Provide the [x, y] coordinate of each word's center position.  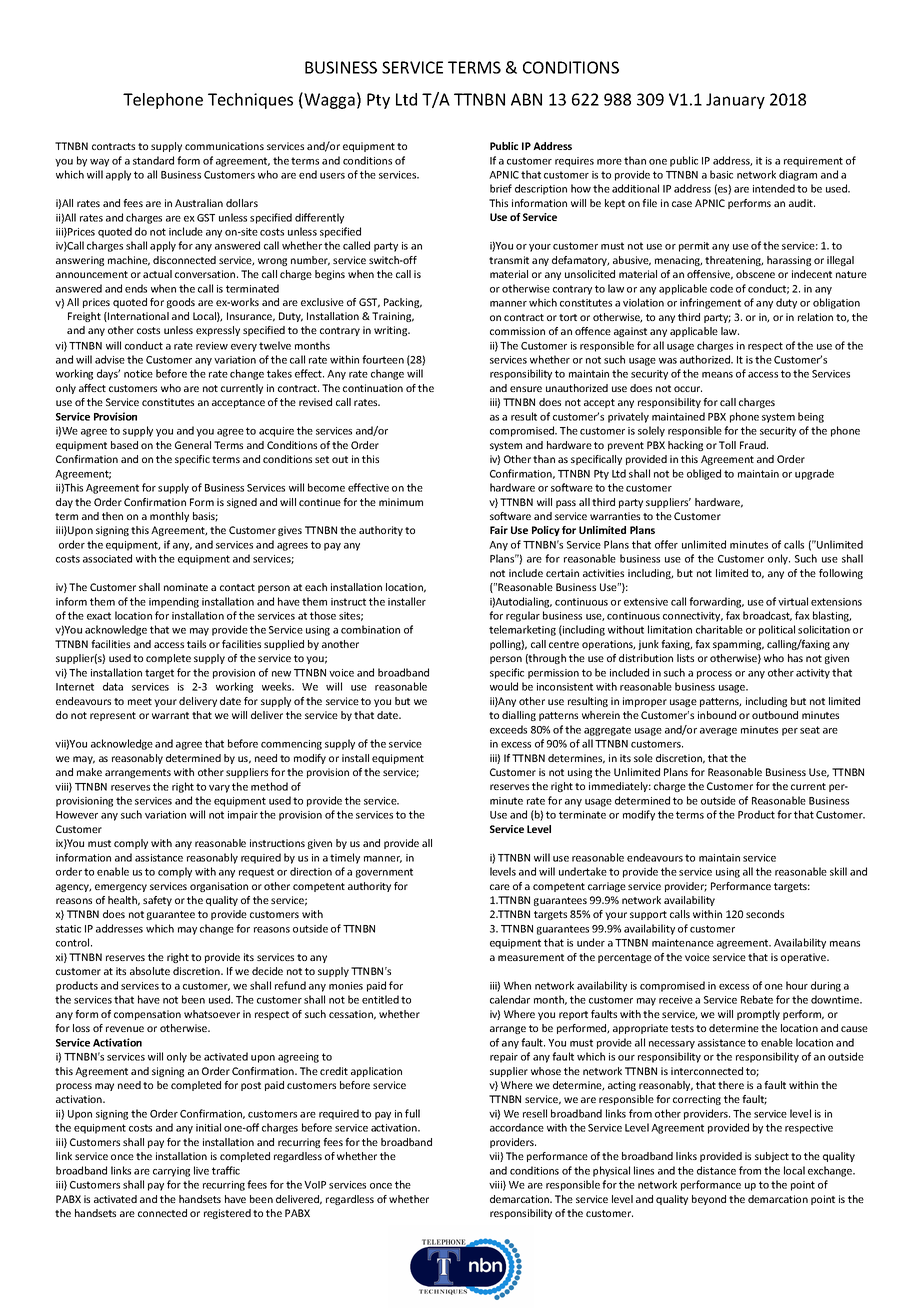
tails [196, 644]
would [504, 686]
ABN [526, 99]
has [795, 658]
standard [153, 160]
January [735, 101]
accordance [517, 1127]
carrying [171, 1172]
